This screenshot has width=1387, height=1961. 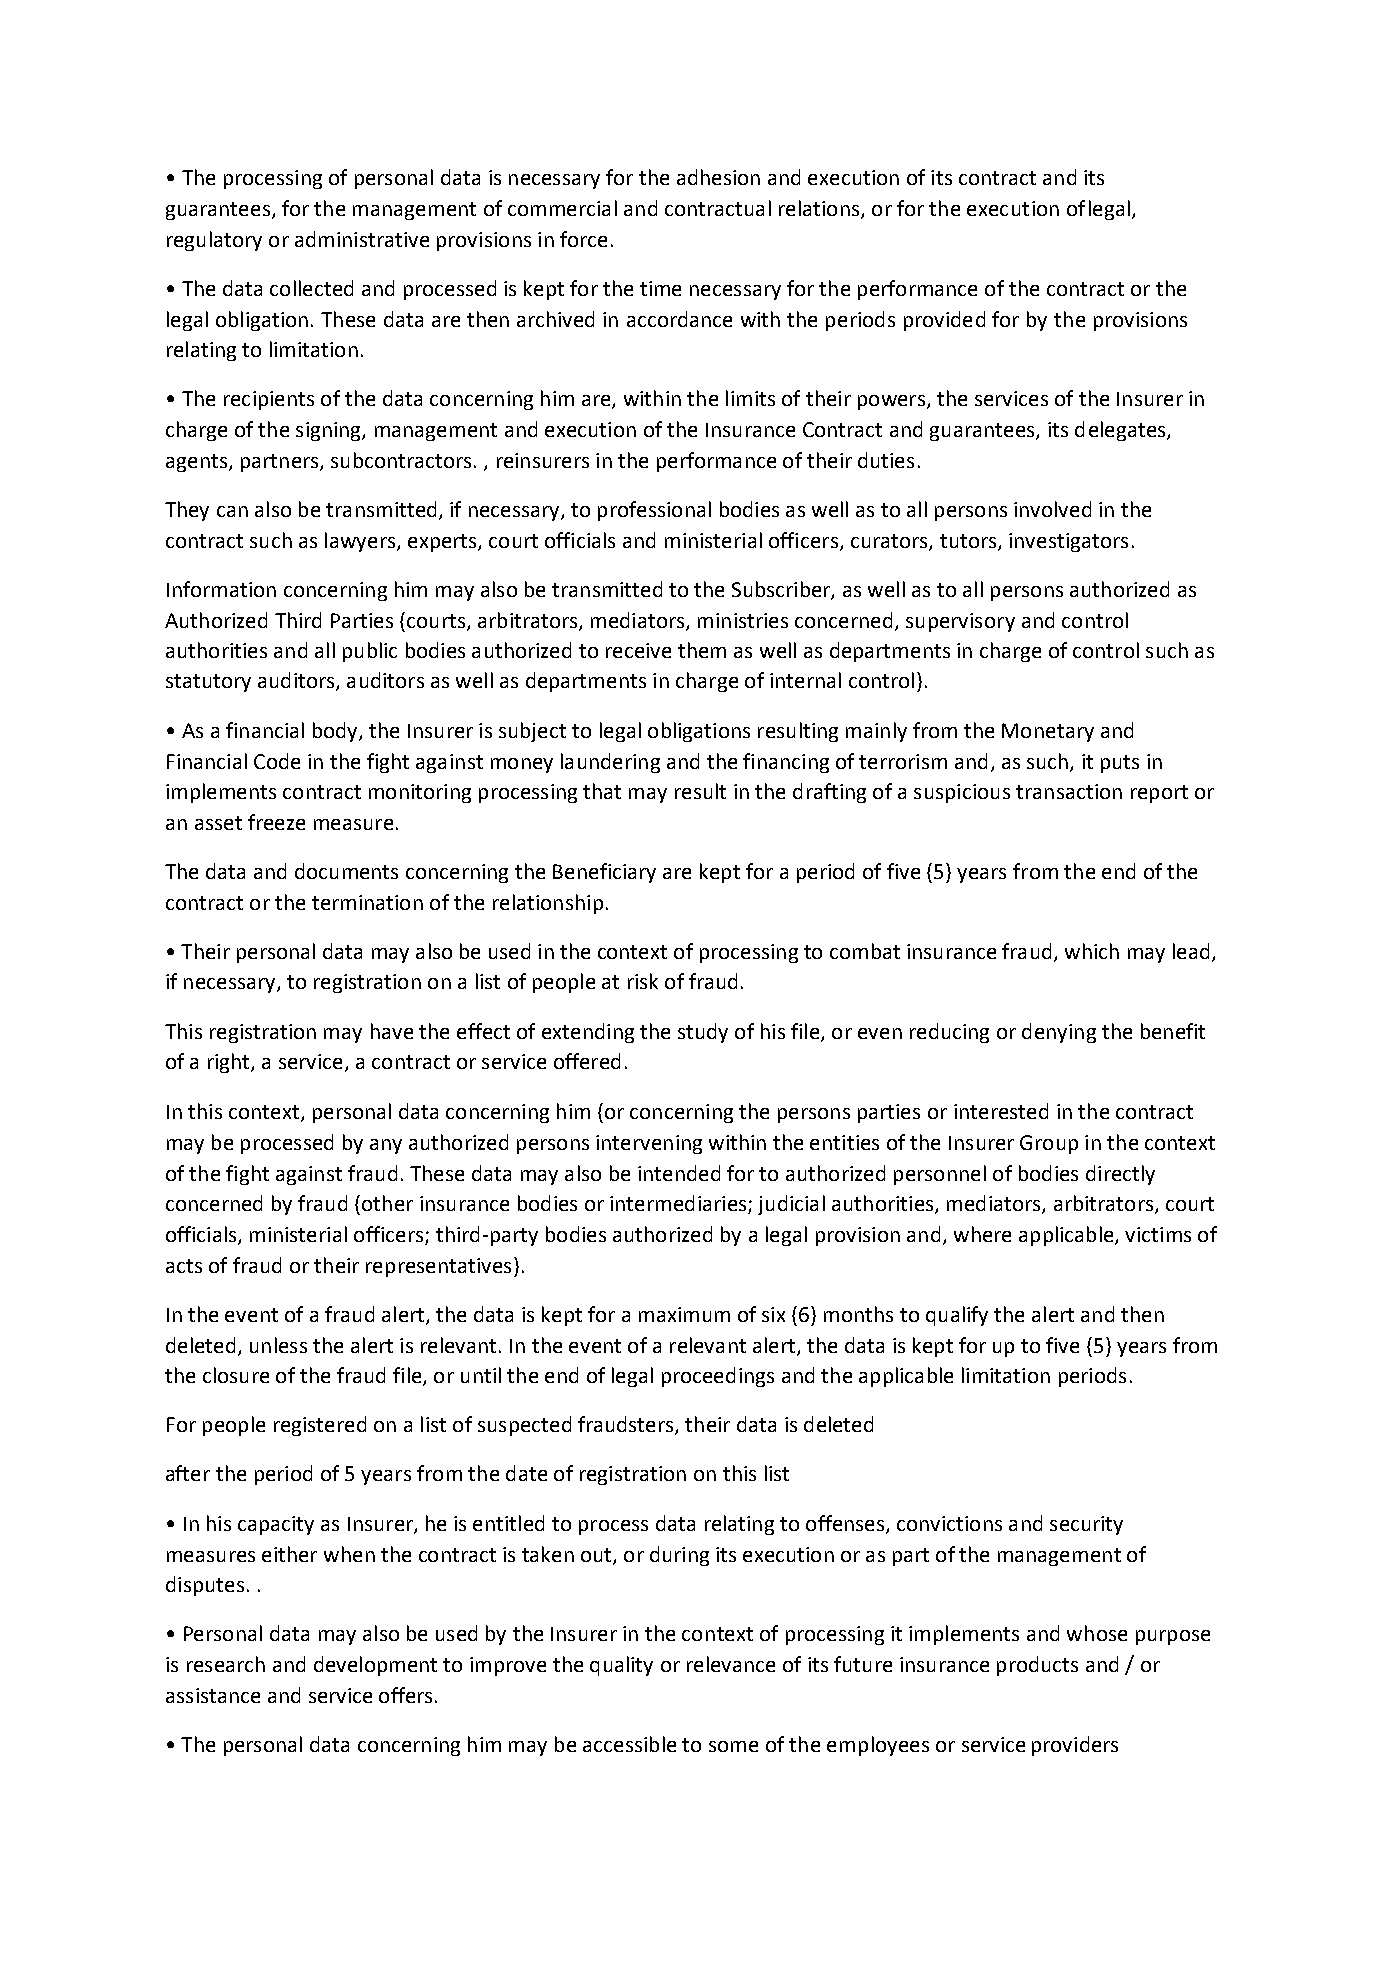 What do you see at coordinates (718, 177) in the screenshot?
I see `adhesion` at bounding box center [718, 177].
